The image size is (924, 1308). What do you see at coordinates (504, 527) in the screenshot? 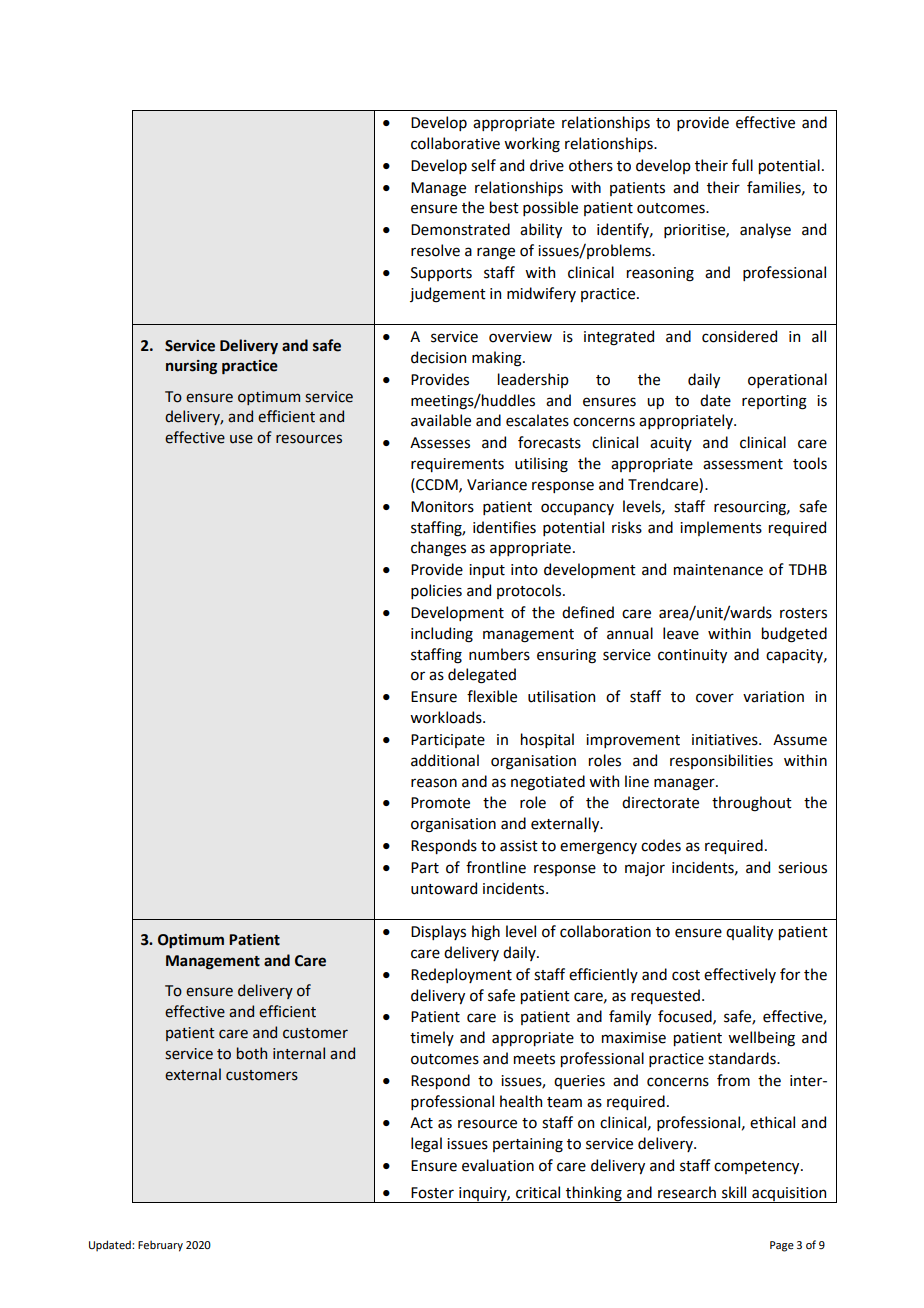
I see `identifies` at bounding box center [504, 527].
